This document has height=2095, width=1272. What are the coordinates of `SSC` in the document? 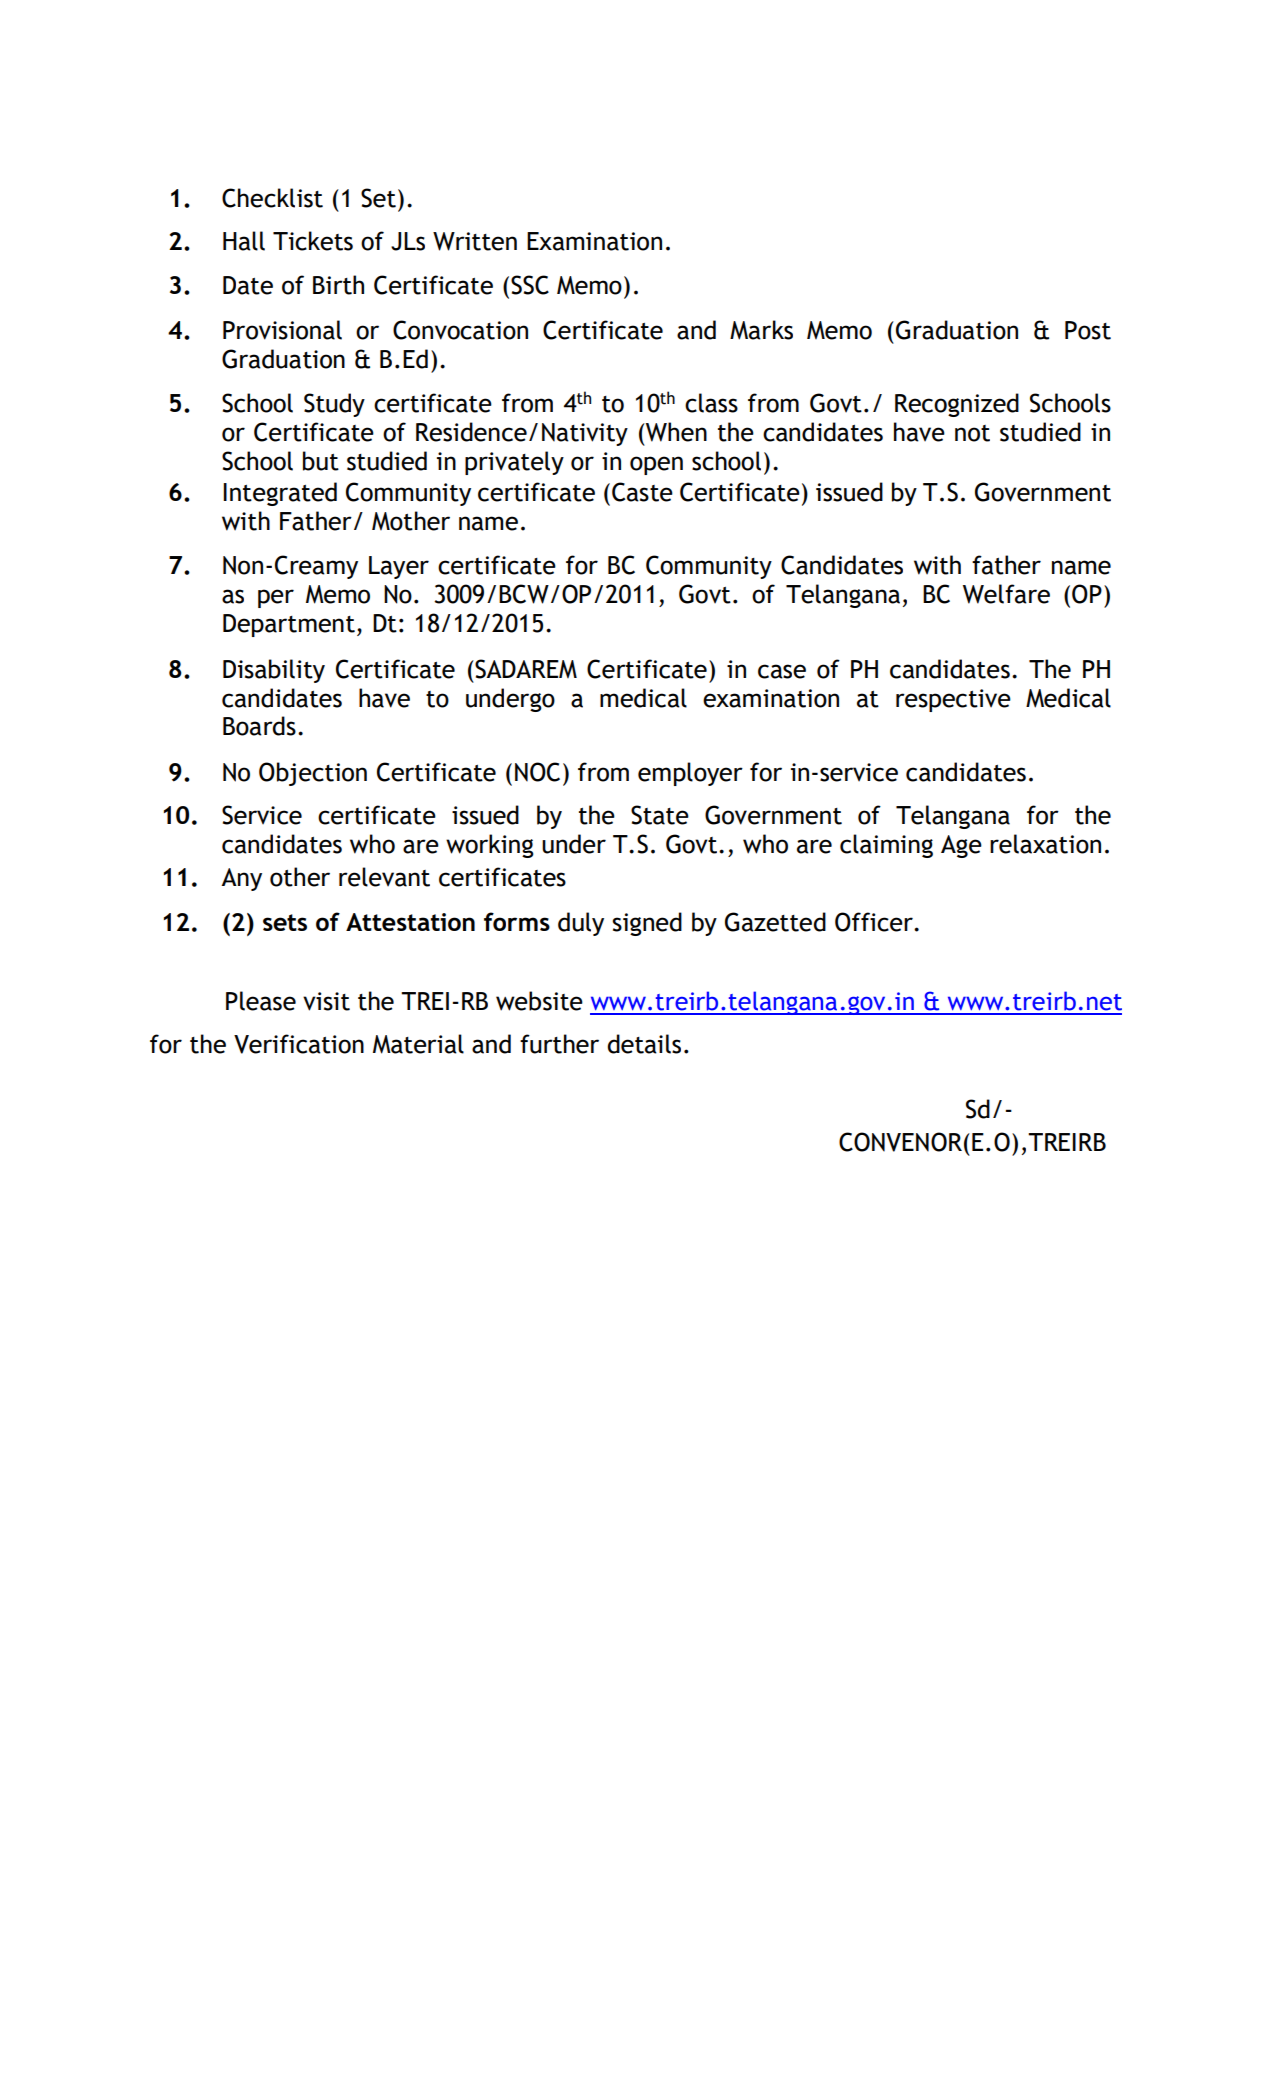 It's located at (530, 285).
